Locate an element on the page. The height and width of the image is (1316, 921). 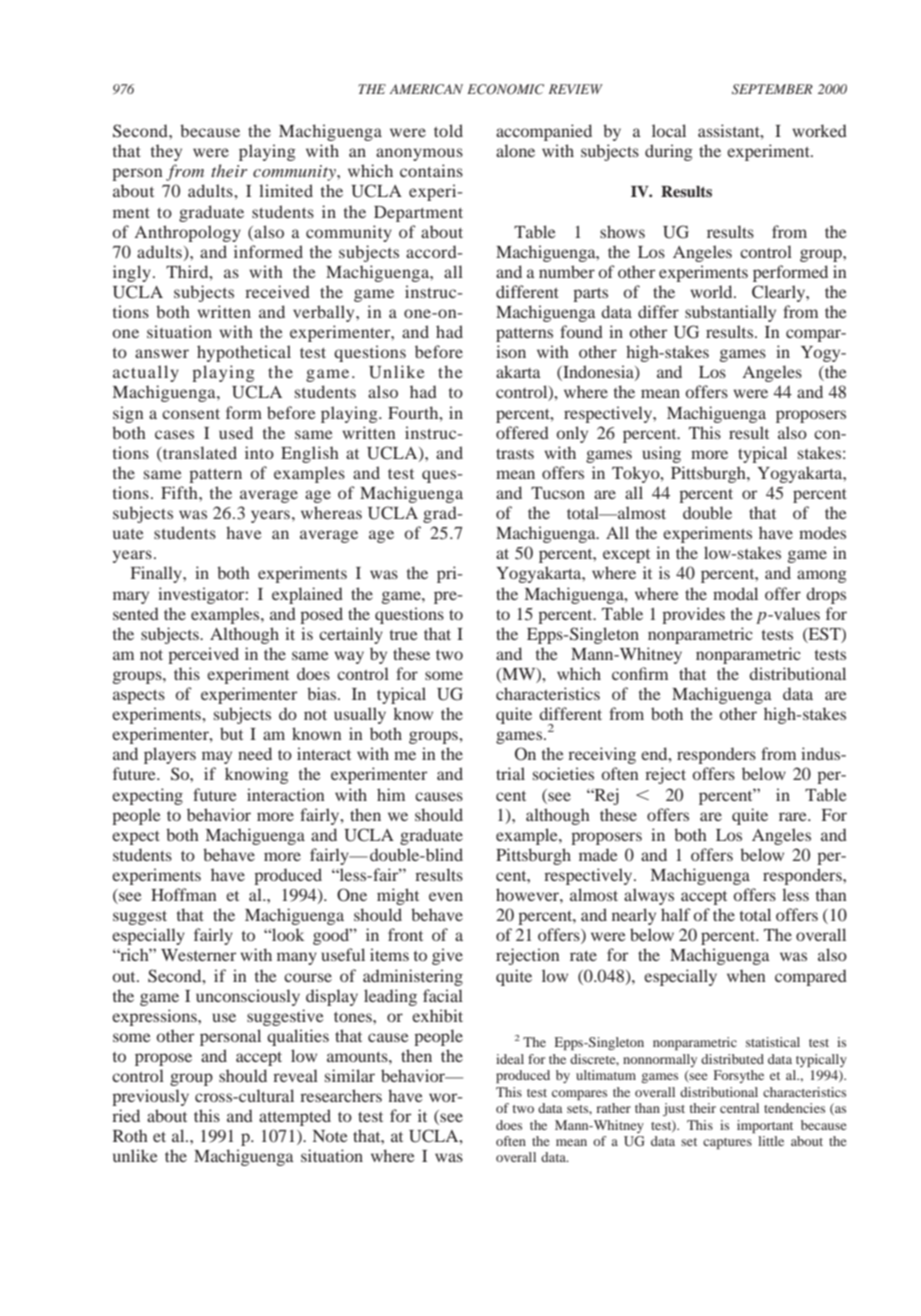
previously is located at coordinates (150, 1097).
